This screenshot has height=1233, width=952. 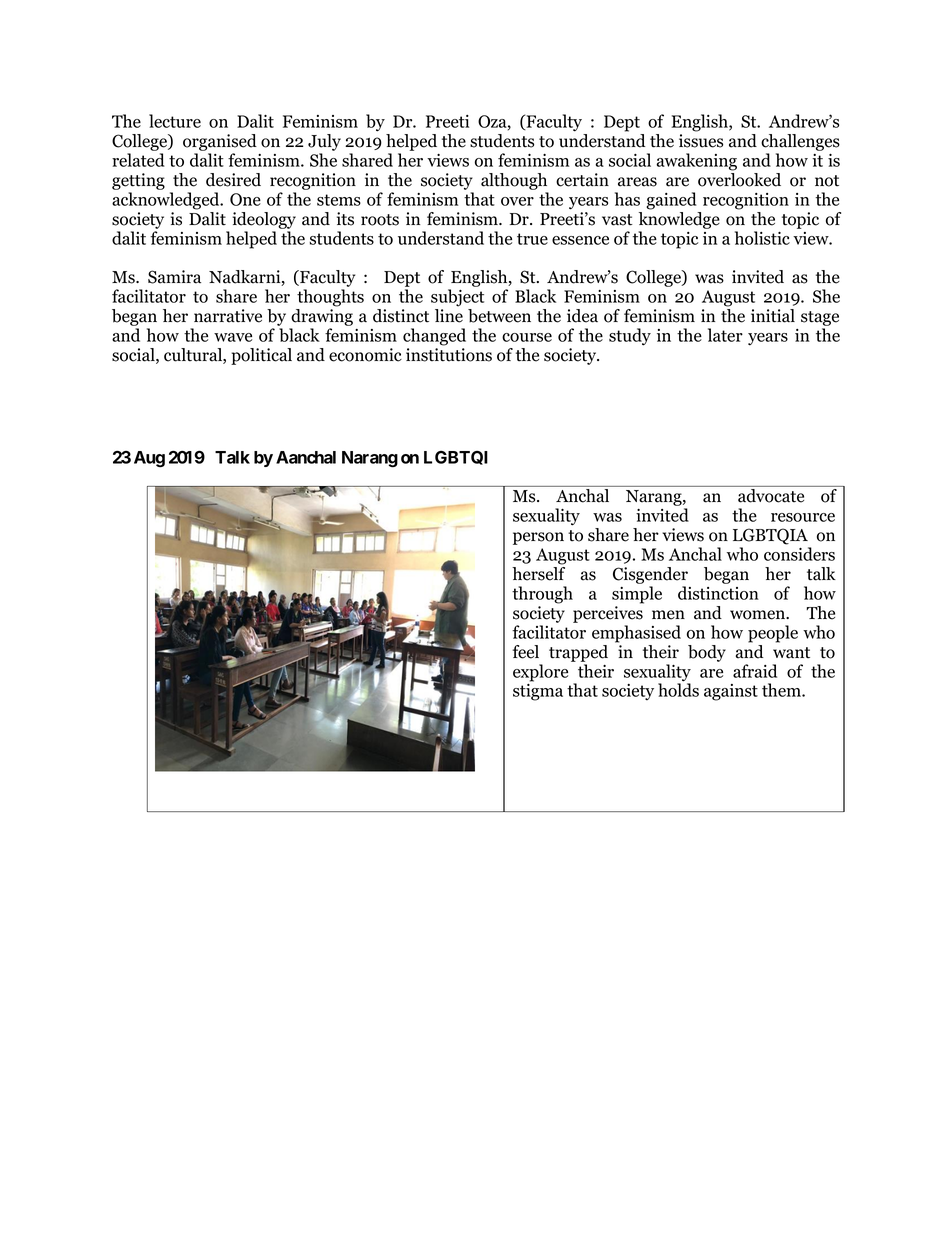 I want to click on person, so click(x=538, y=538).
